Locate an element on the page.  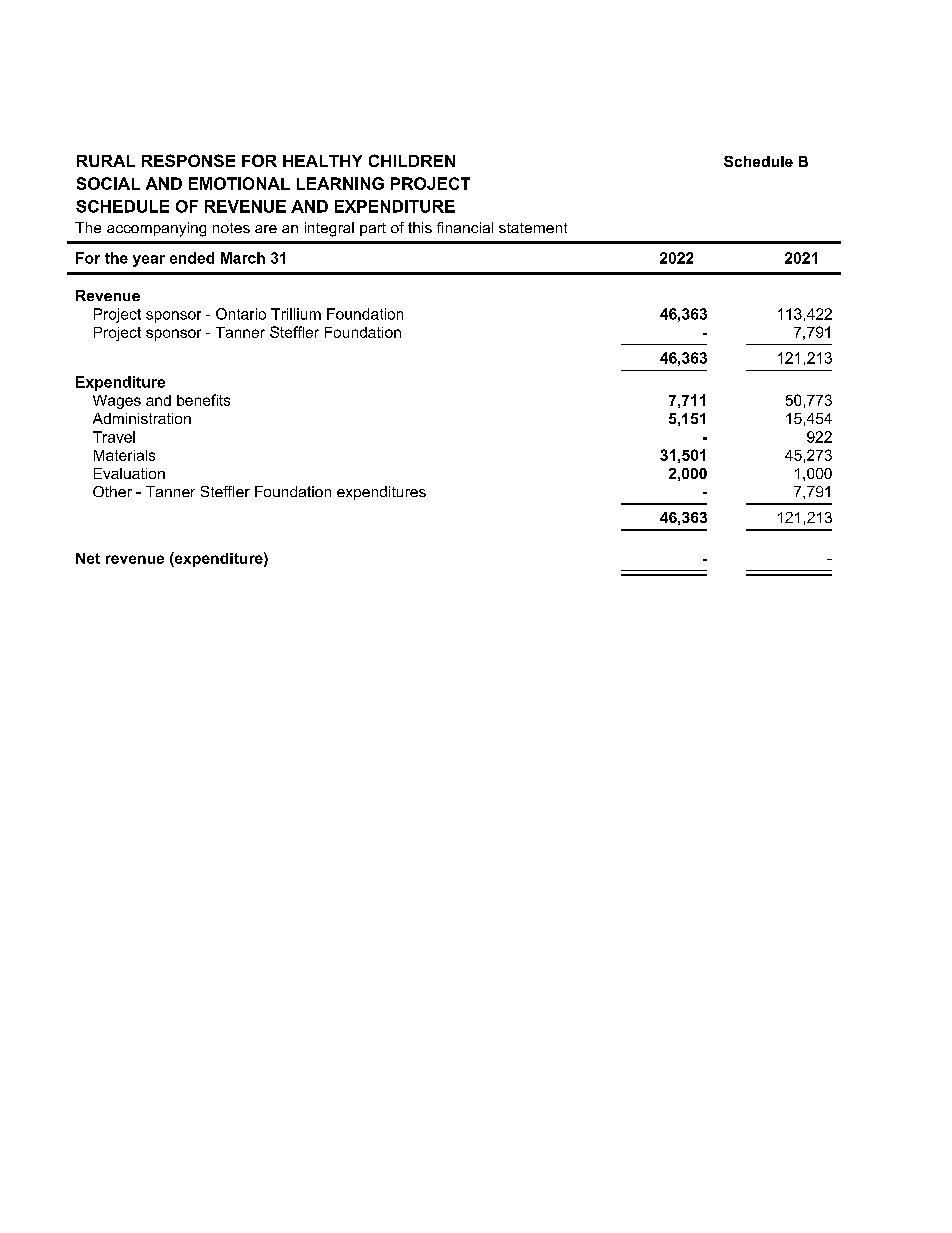
Ontario is located at coordinates (241, 314).
